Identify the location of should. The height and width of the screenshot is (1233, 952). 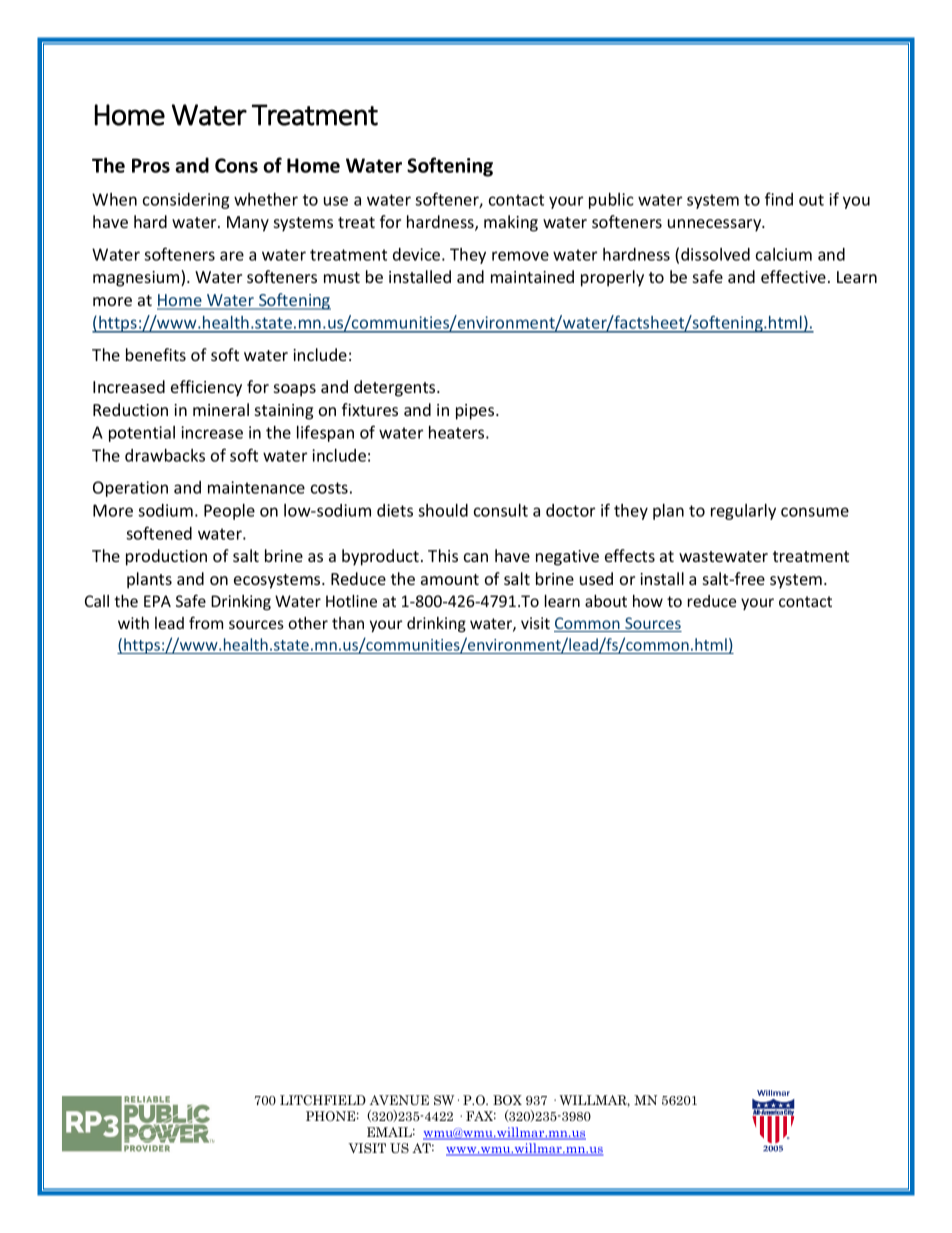
(443, 510).
